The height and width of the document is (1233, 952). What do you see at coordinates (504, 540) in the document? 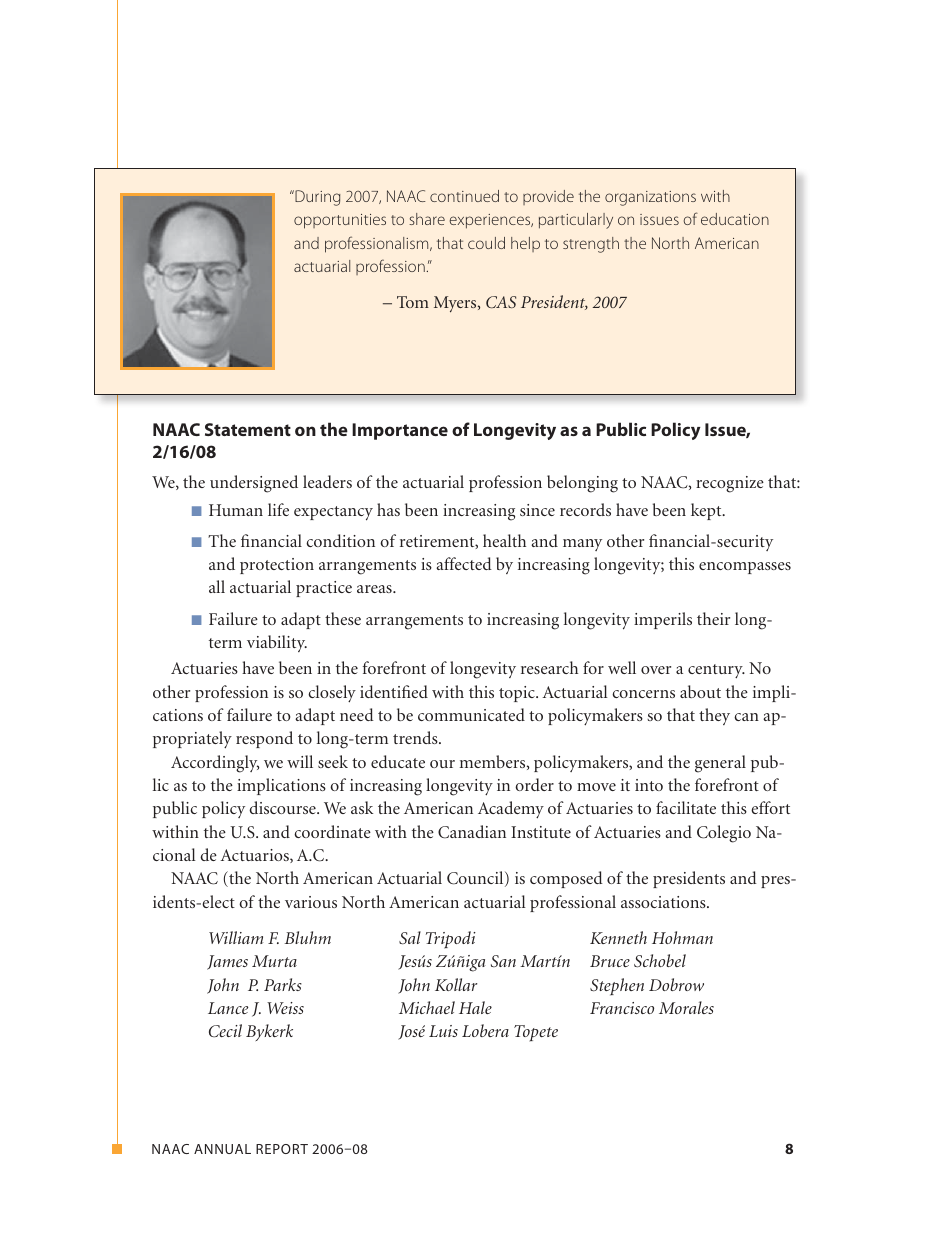
I see `health` at bounding box center [504, 540].
